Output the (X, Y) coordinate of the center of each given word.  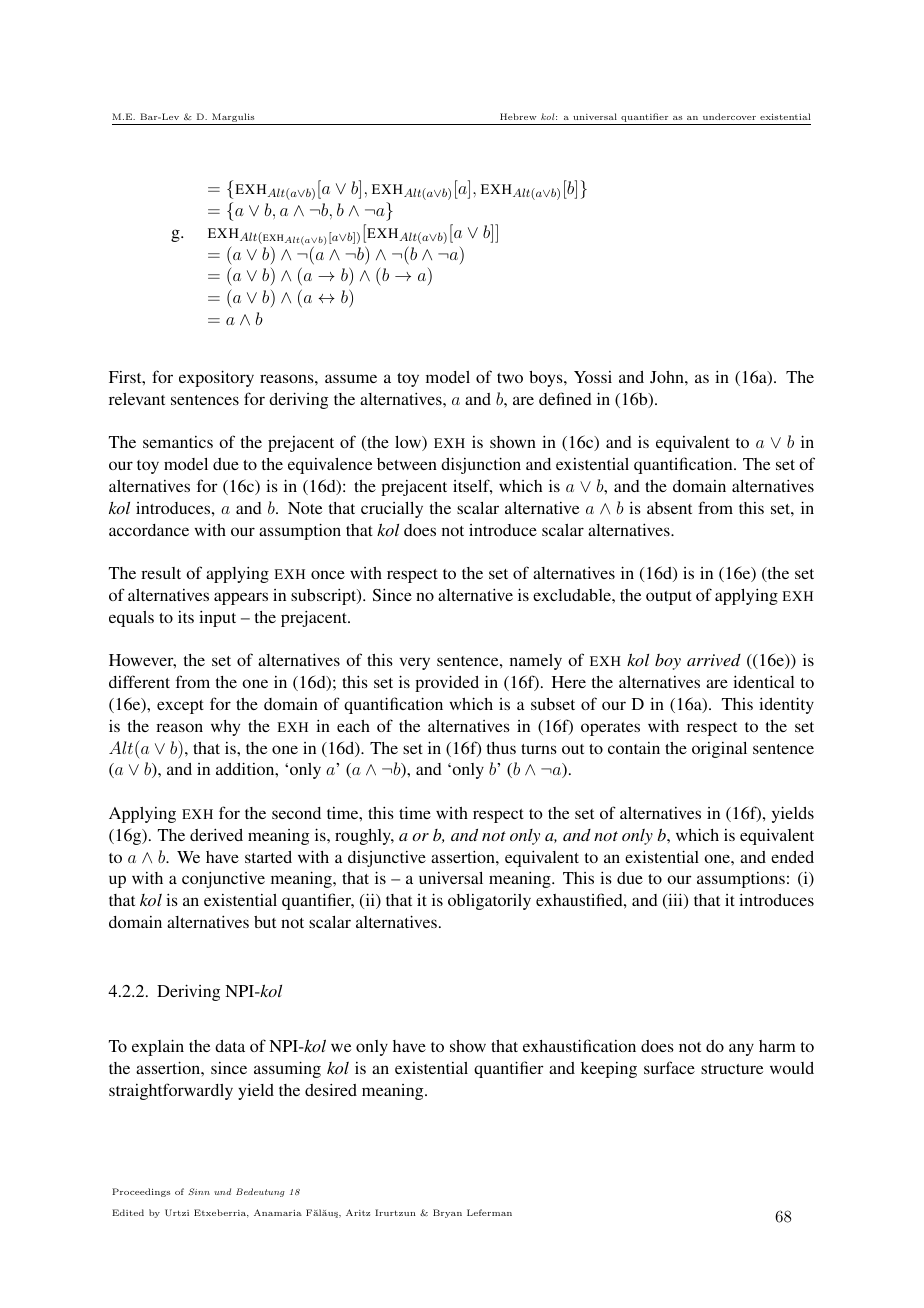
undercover (729, 116)
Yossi (593, 377)
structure (732, 1069)
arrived (714, 660)
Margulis (233, 119)
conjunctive (223, 879)
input (217, 618)
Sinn (199, 1191)
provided (447, 683)
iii (675, 901)
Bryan (447, 1213)
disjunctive (387, 859)
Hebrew (518, 116)
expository (216, 378)
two (510, 378)
